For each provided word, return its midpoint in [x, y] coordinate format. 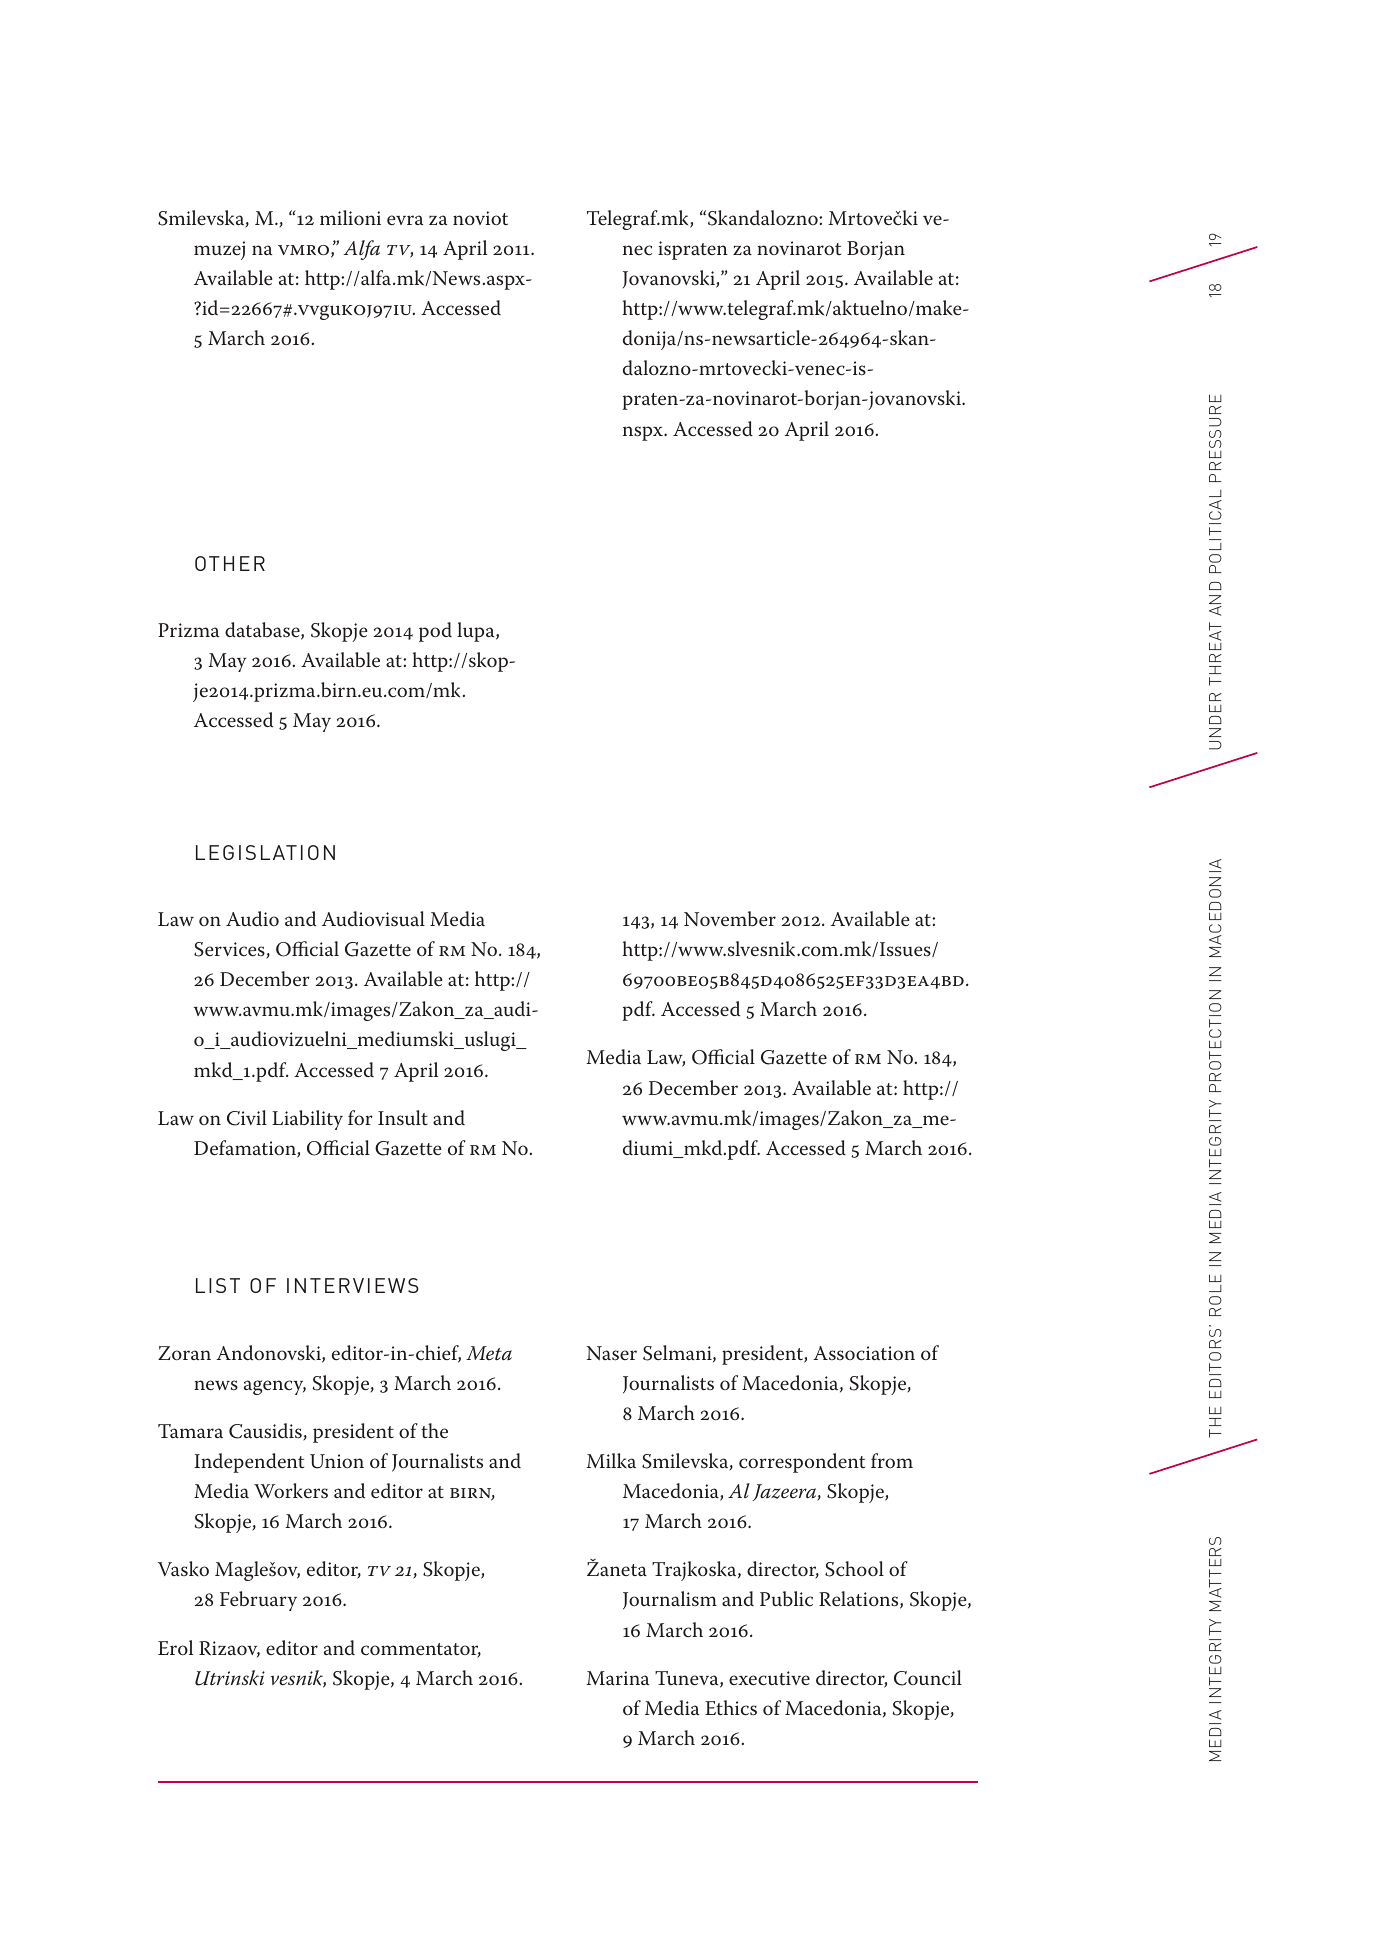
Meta [489, 1353]
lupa [477, 632]
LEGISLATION [265, 852]
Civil [247, 1118]
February [258, 1601]
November [730, 919]
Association [864, 1353]
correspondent [802, 1463]
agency [275, 1387]
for [360, 1117]
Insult [403, 1117]
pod [435, 632]
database [263, 631]
